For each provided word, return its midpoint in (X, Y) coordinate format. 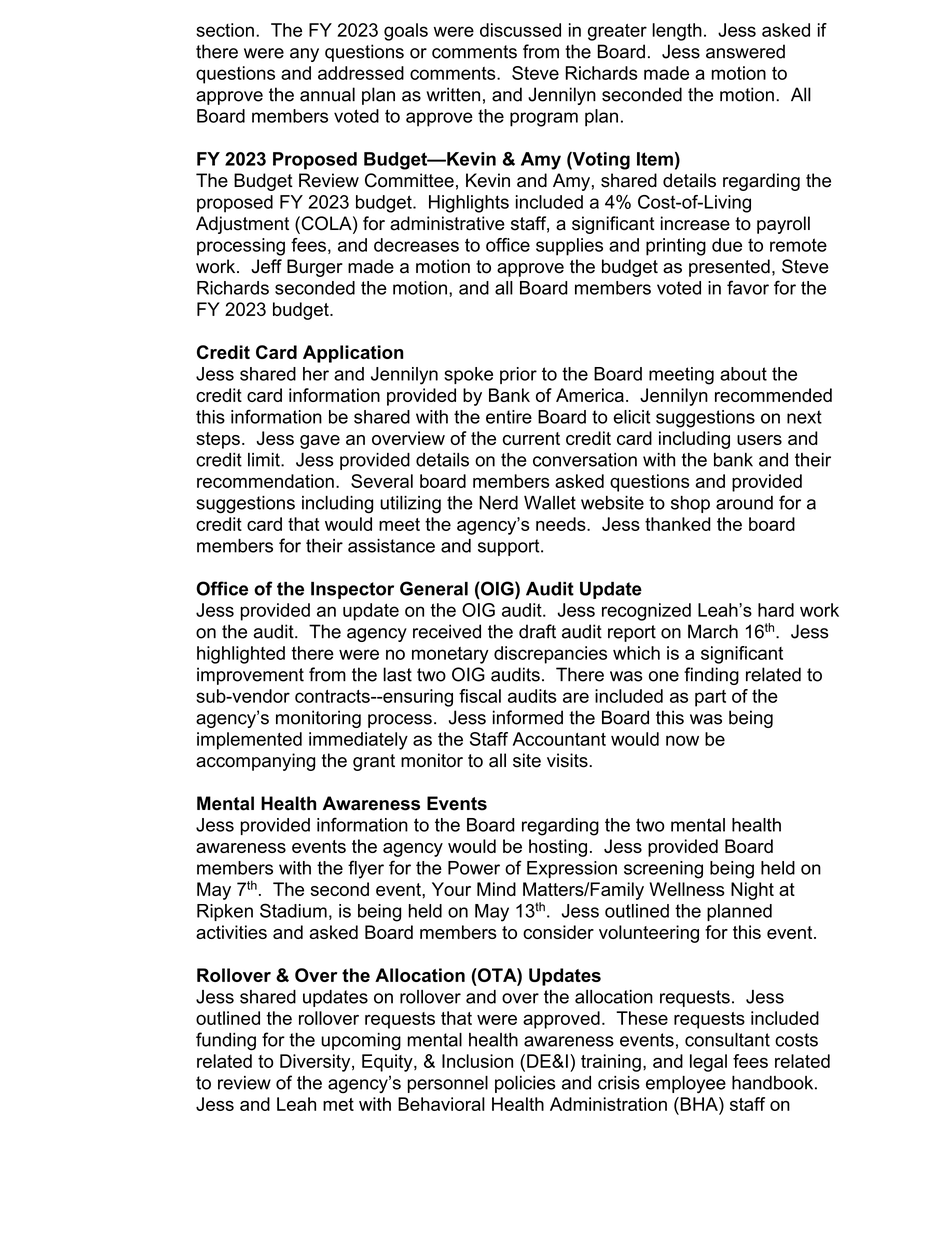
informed (528, 717)
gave (320, 442)
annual (327, 94)
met (338, 1104)
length (677, 32)
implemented (249, 741)
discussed (520, 30)
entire (509, 417)
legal (708, 1063)
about (743, 374)
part (710, 698)
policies (525, 1084)
